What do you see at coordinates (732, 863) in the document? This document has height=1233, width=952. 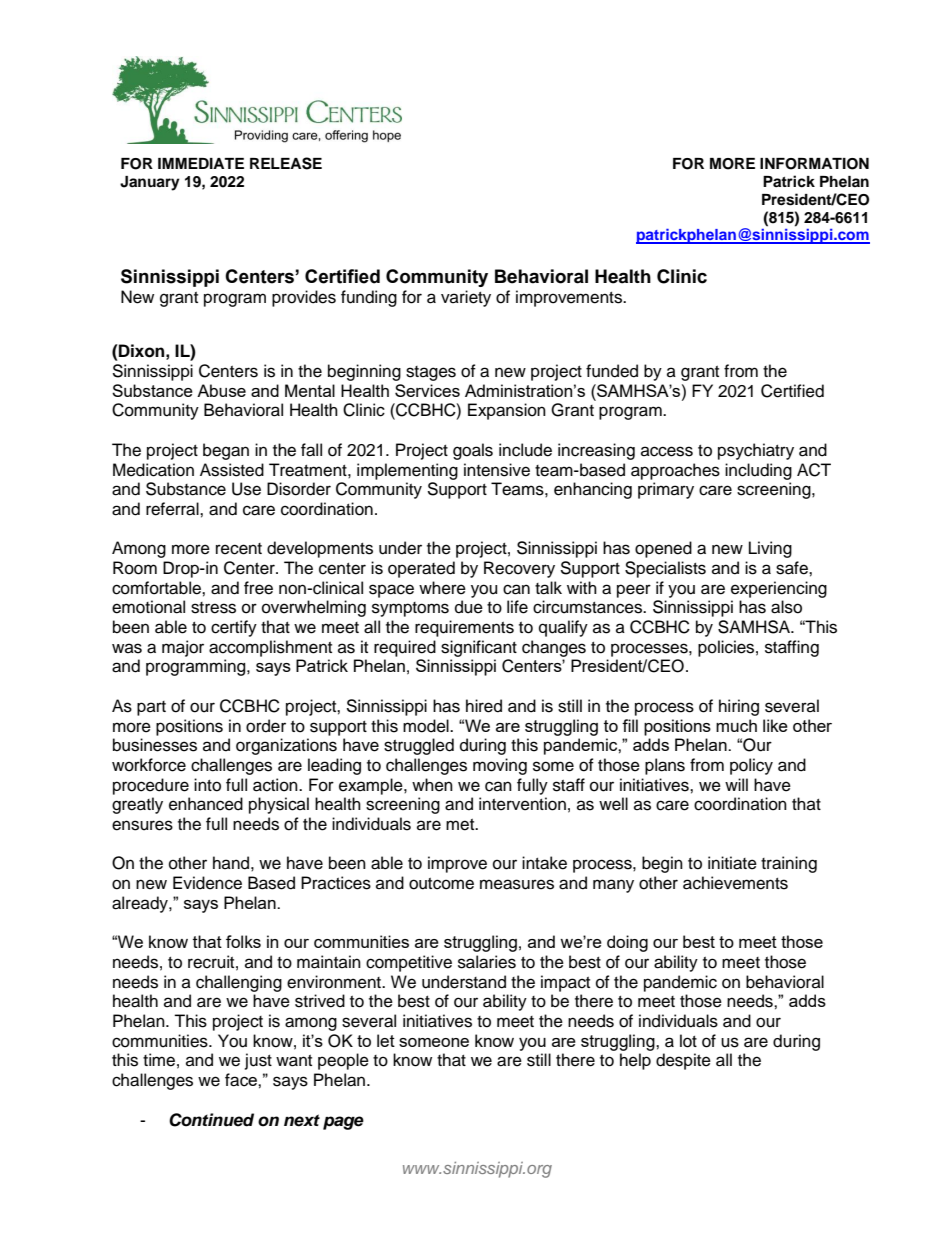 I see `initiate` at bounding box center [732, 863].
